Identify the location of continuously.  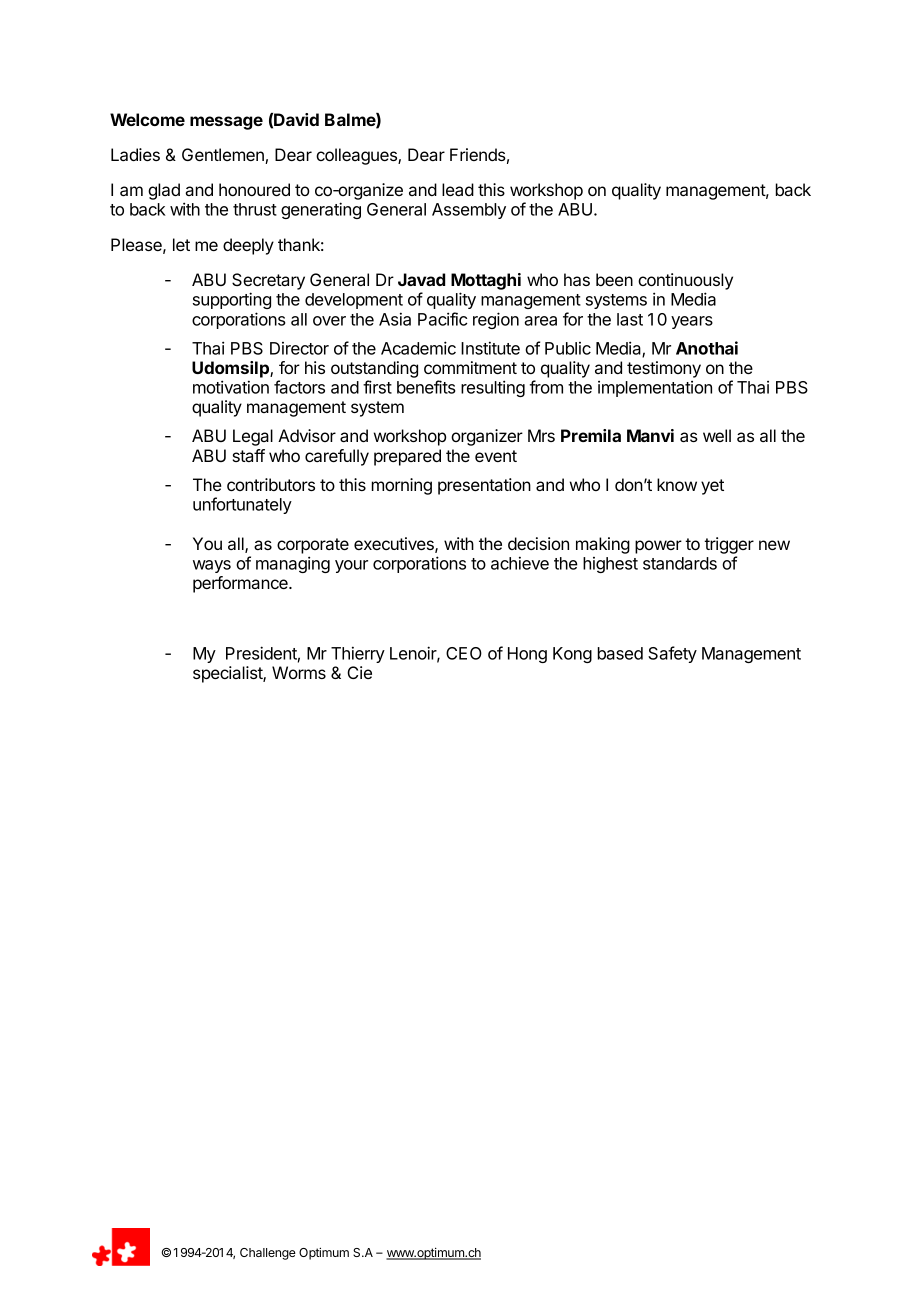
(685, 281).
